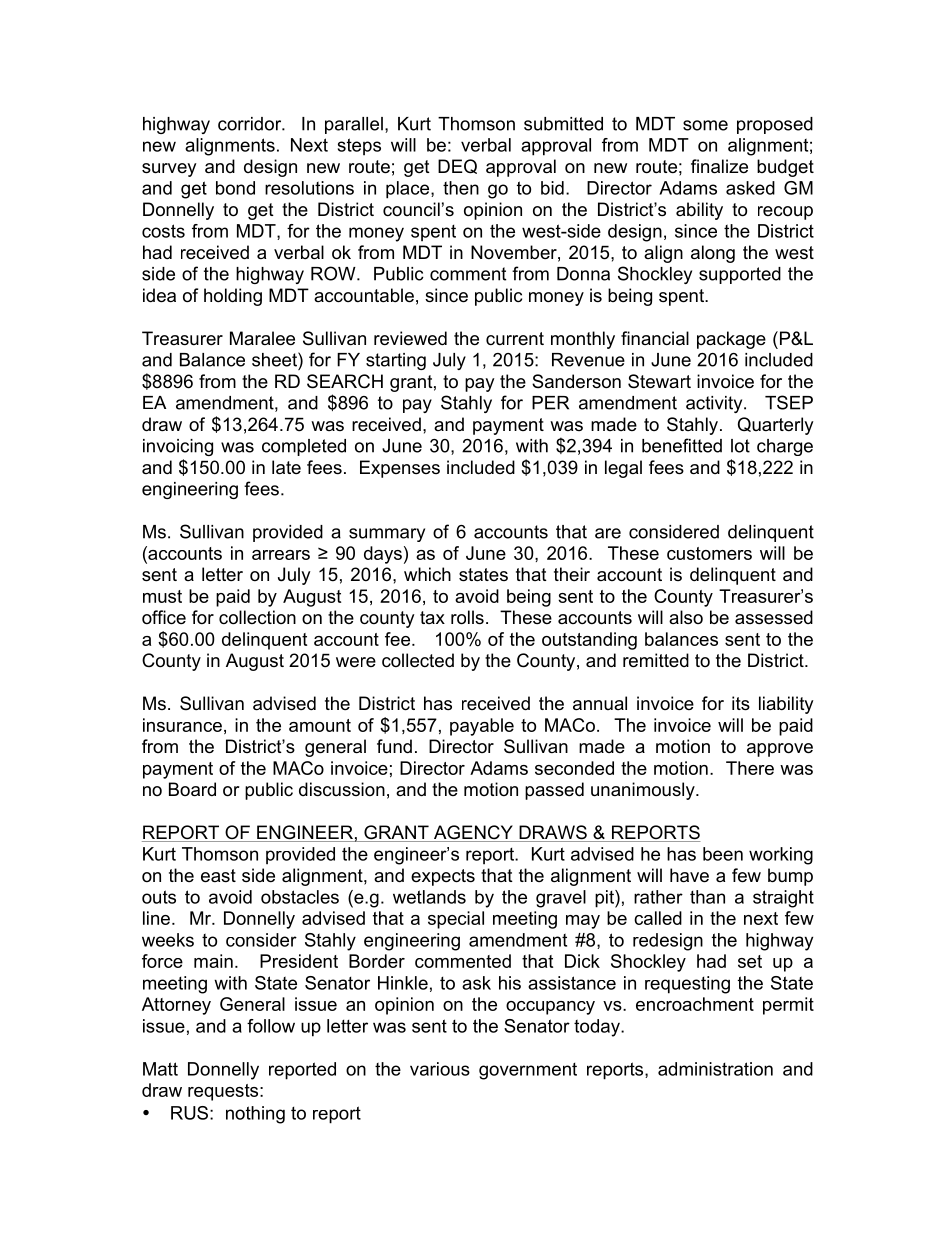 This screenshot has width=952, height=1233. I want to click on rolls, so click(467, 617).
